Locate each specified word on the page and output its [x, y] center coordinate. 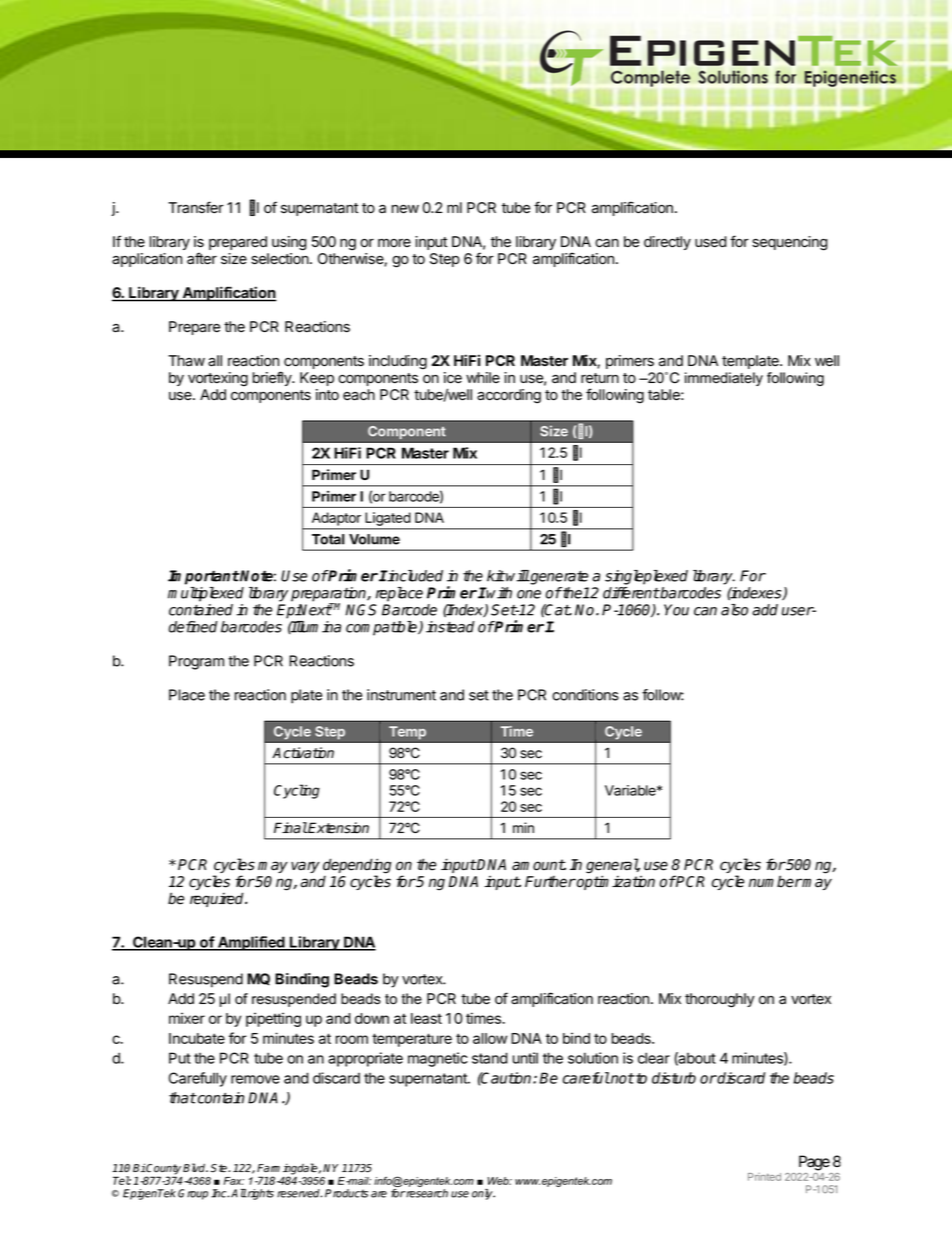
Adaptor [336, 519]
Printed [764, 1177]
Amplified [251, 943]
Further [550, 882]
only [483, 1194]
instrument [401, 695]
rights [260, 1194]
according [509, 396]
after [202, 258]
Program [196, 662]
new [405, 209]
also [734, 610]
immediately [724, 379]
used [710, 242]
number [775, 881]
